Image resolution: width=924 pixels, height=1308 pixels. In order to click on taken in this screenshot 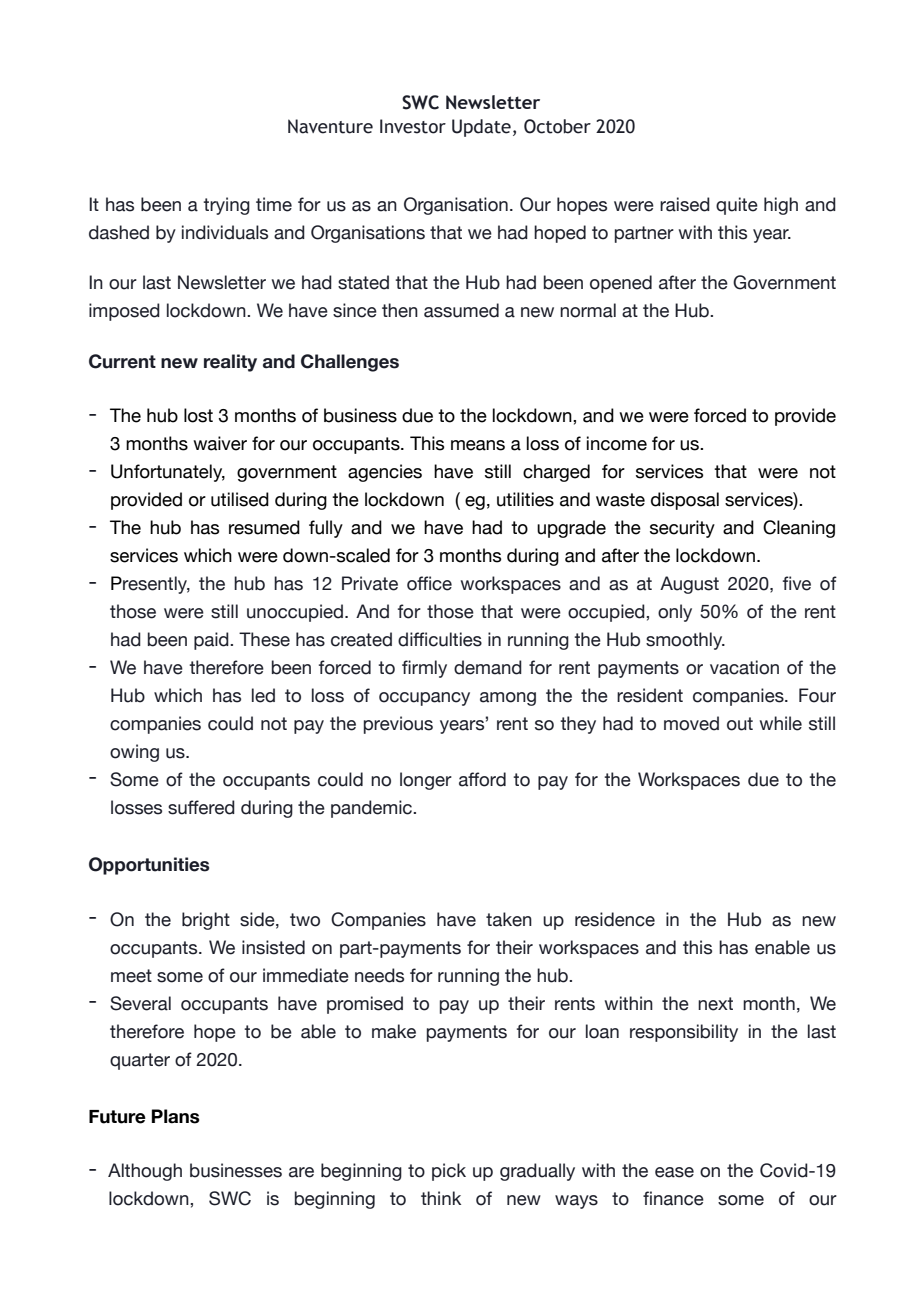, I will do `click(509, 919)`.
